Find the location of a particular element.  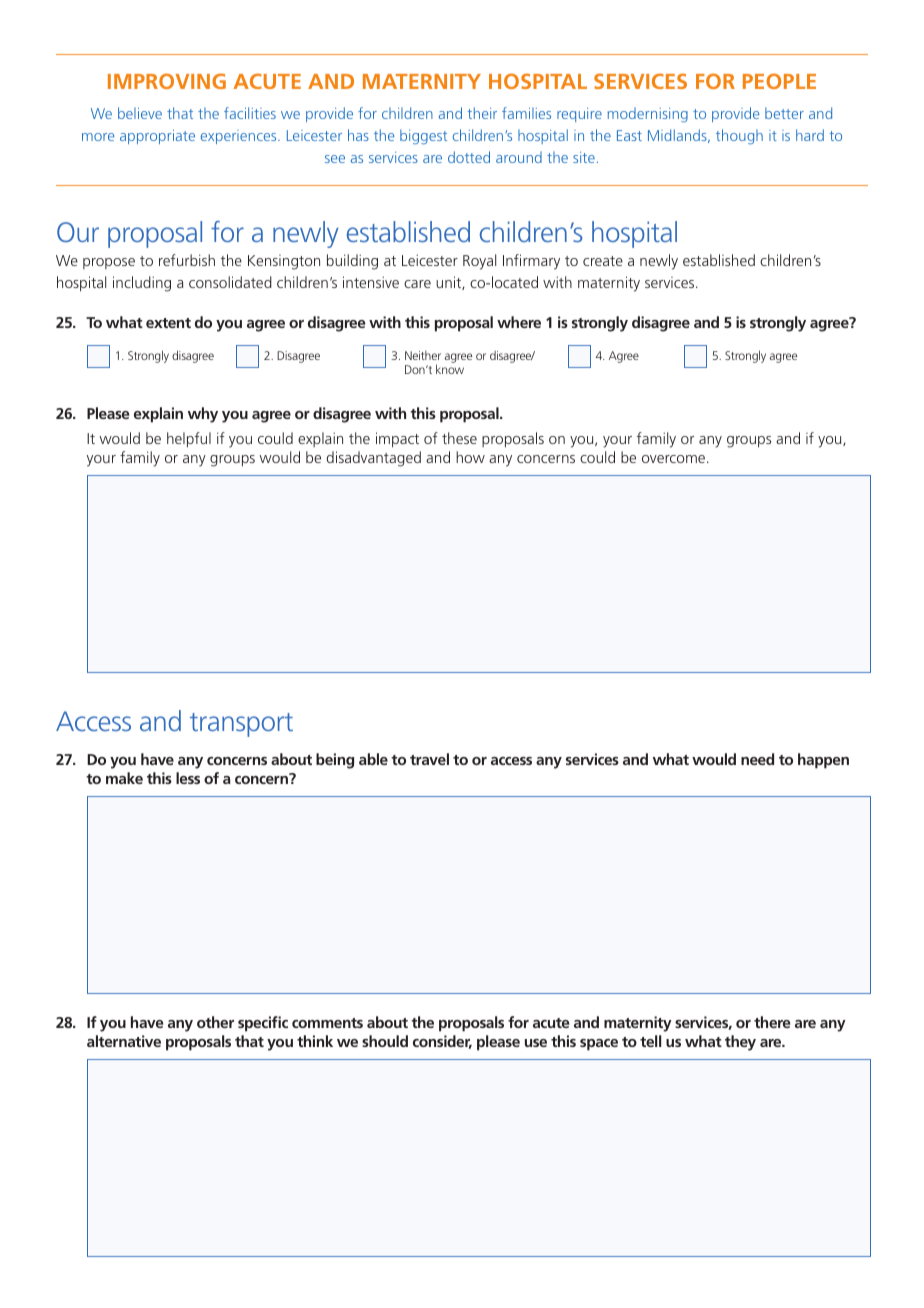

their is located at coordinates (482, 113).
